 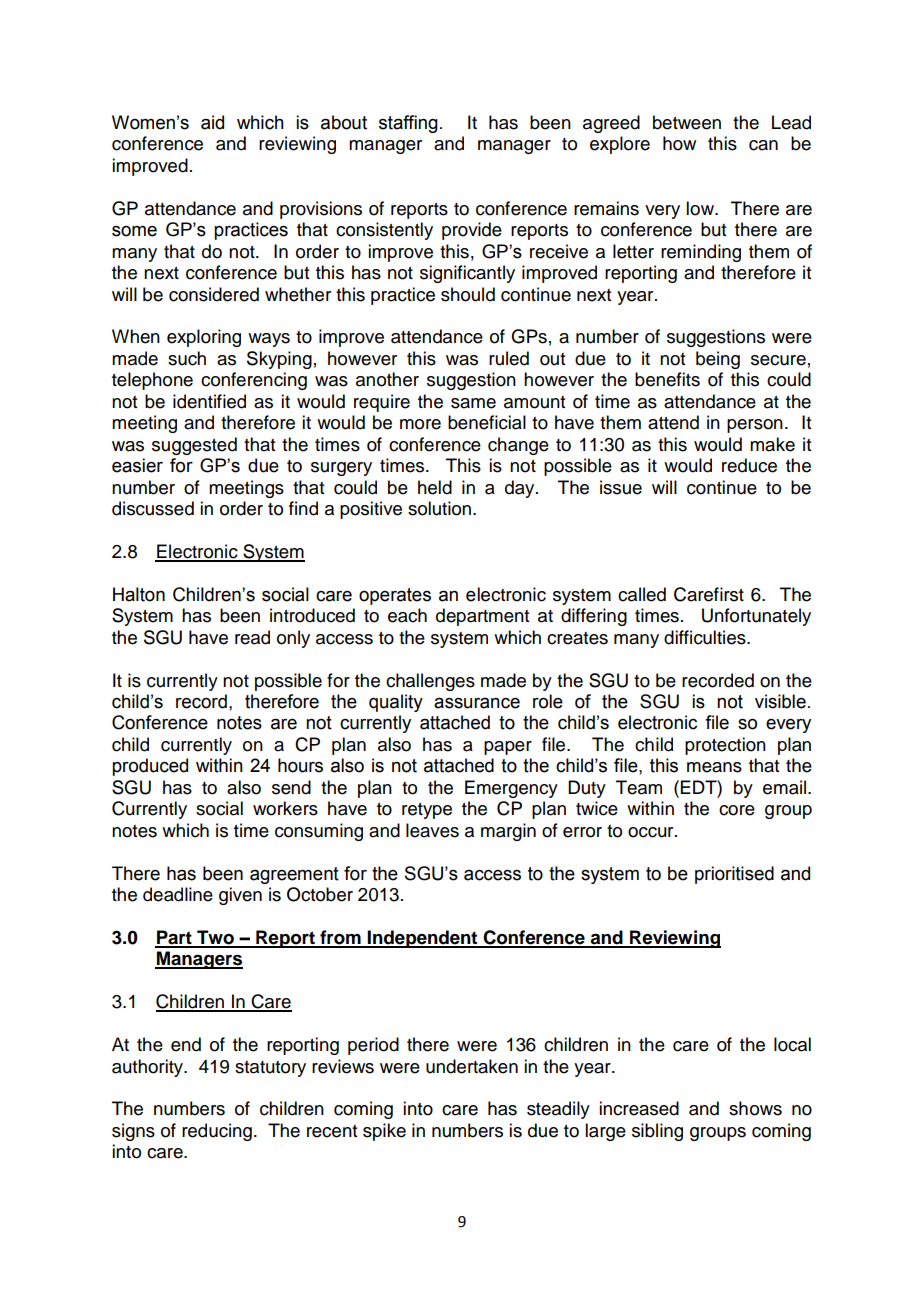 I want to click on between, so click(x=687, y=122).
